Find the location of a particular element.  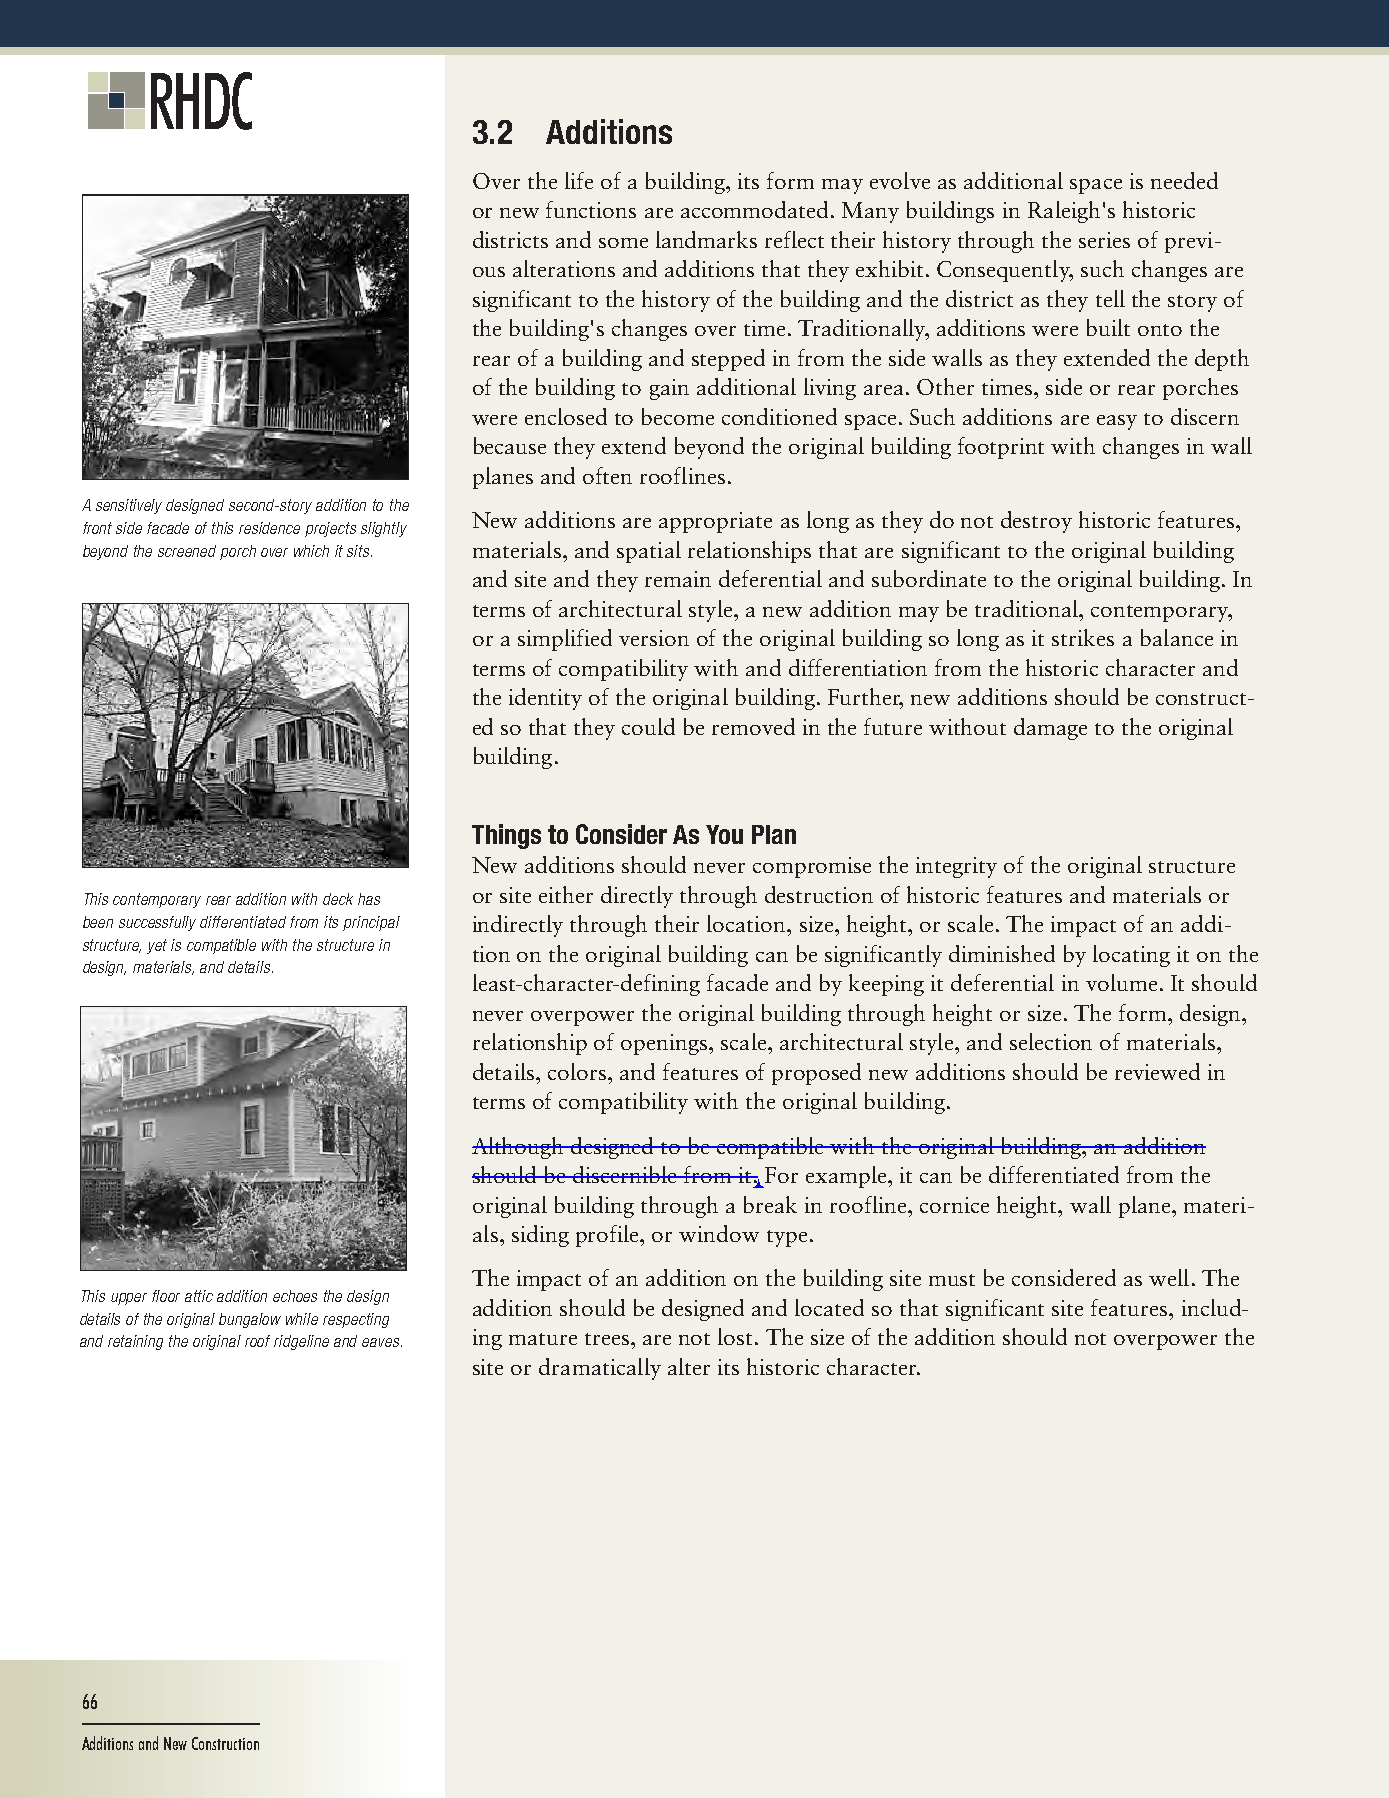

could is located at coordinates (648, 726).
